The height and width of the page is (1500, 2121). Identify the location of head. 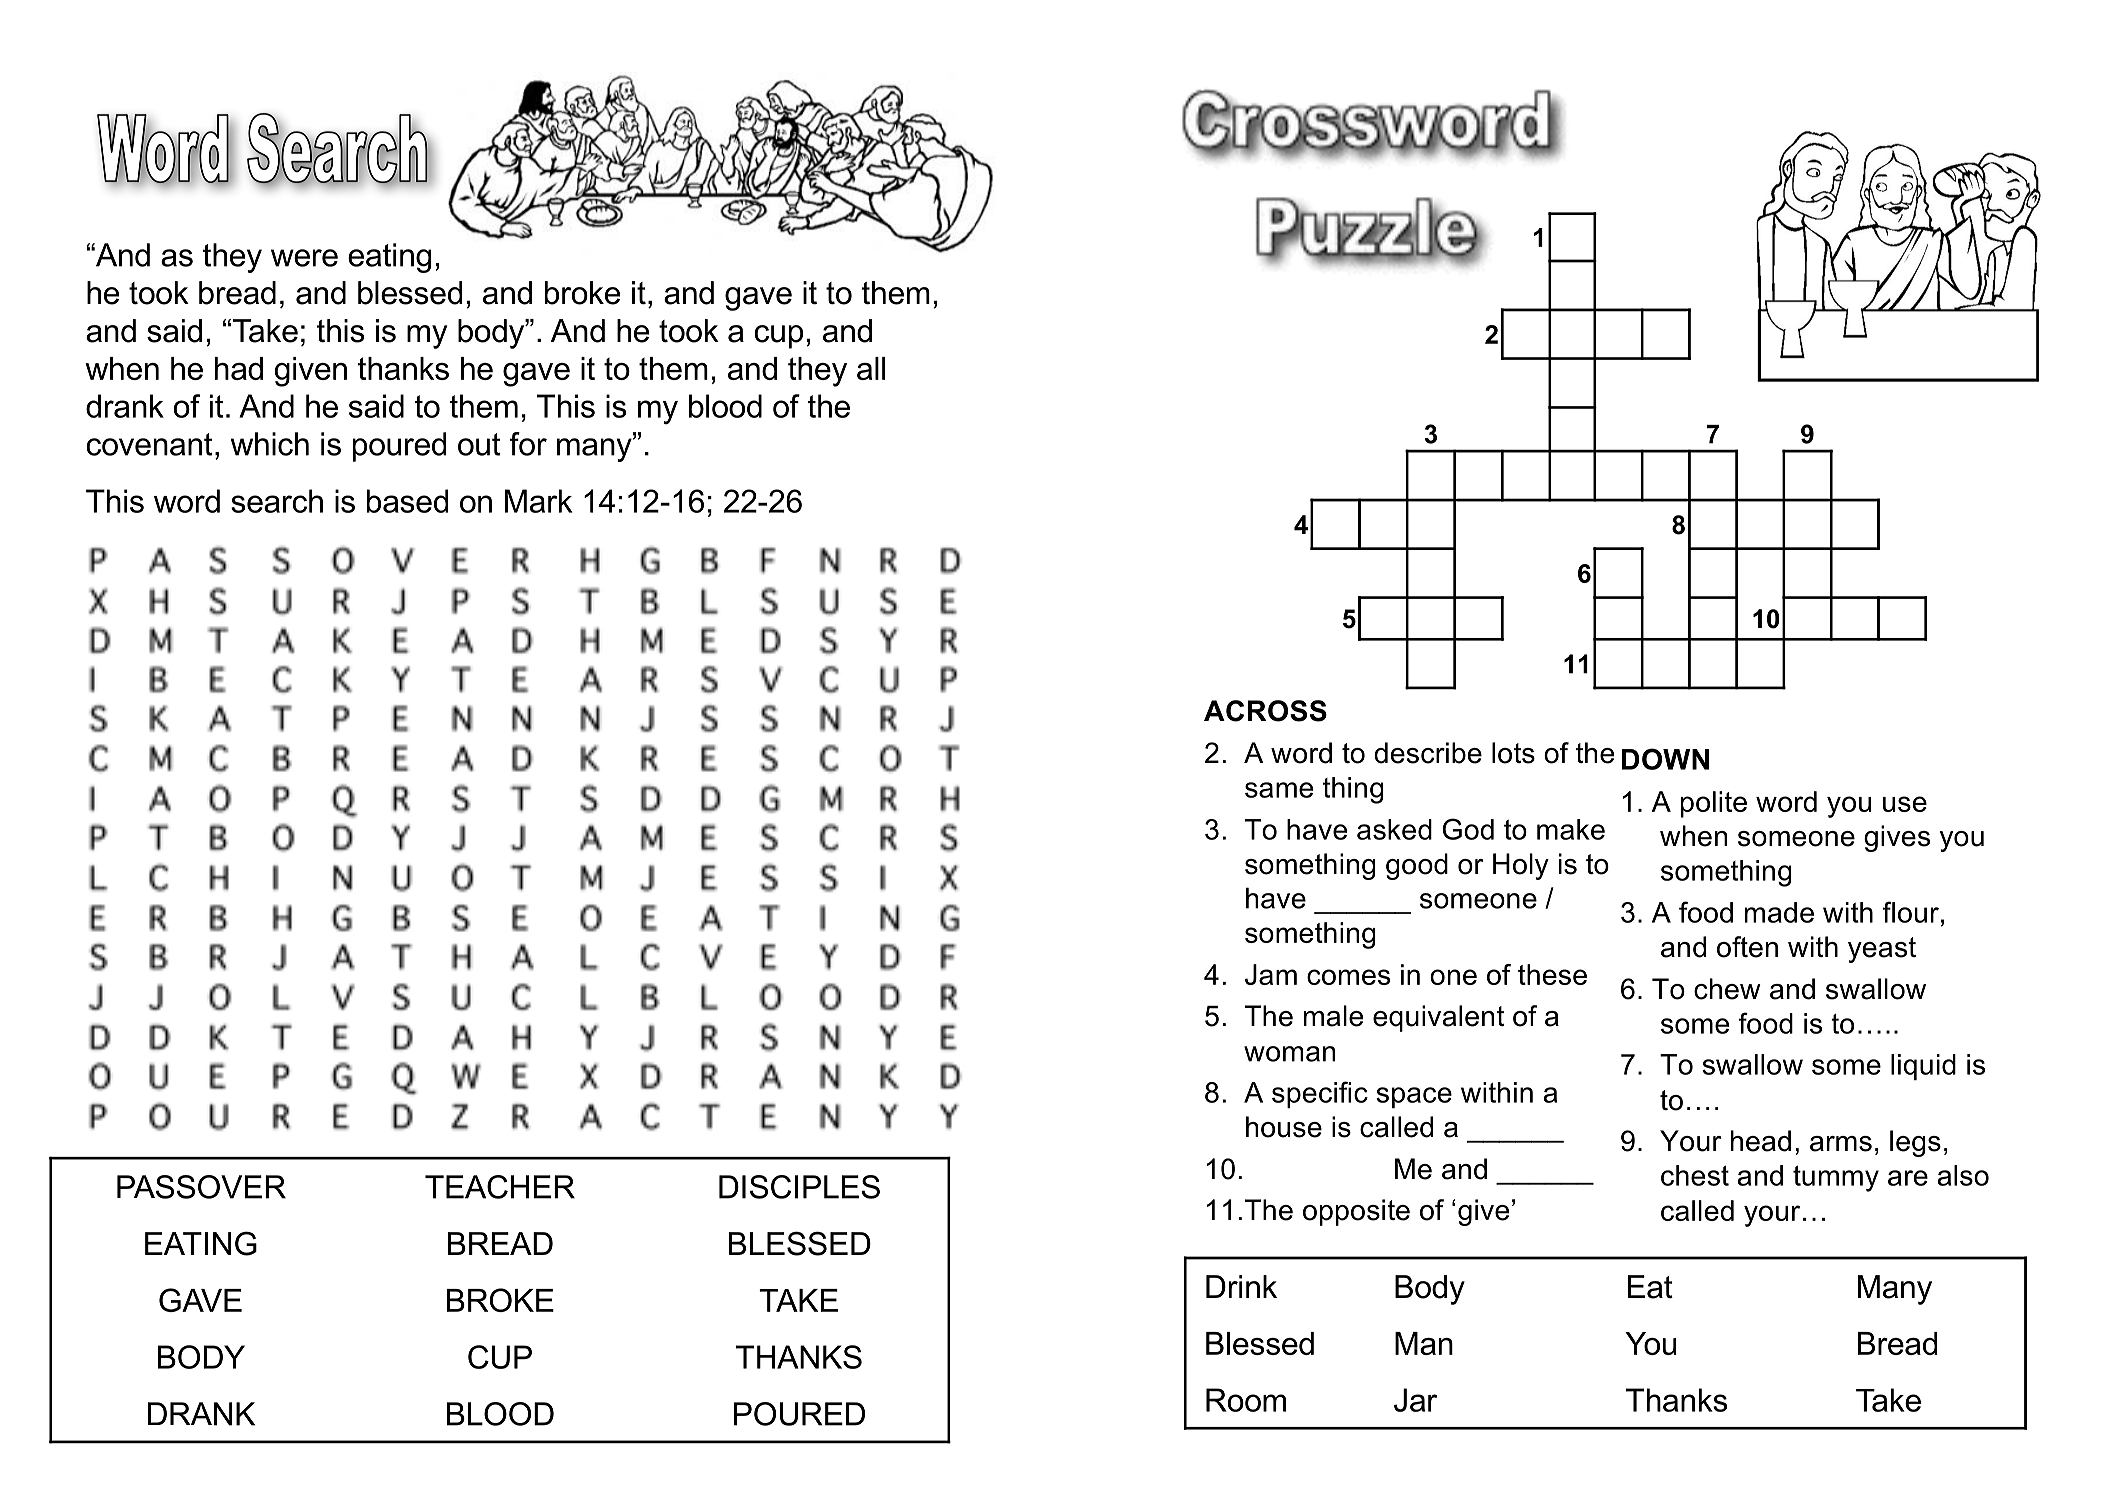
(1761, 1141).
